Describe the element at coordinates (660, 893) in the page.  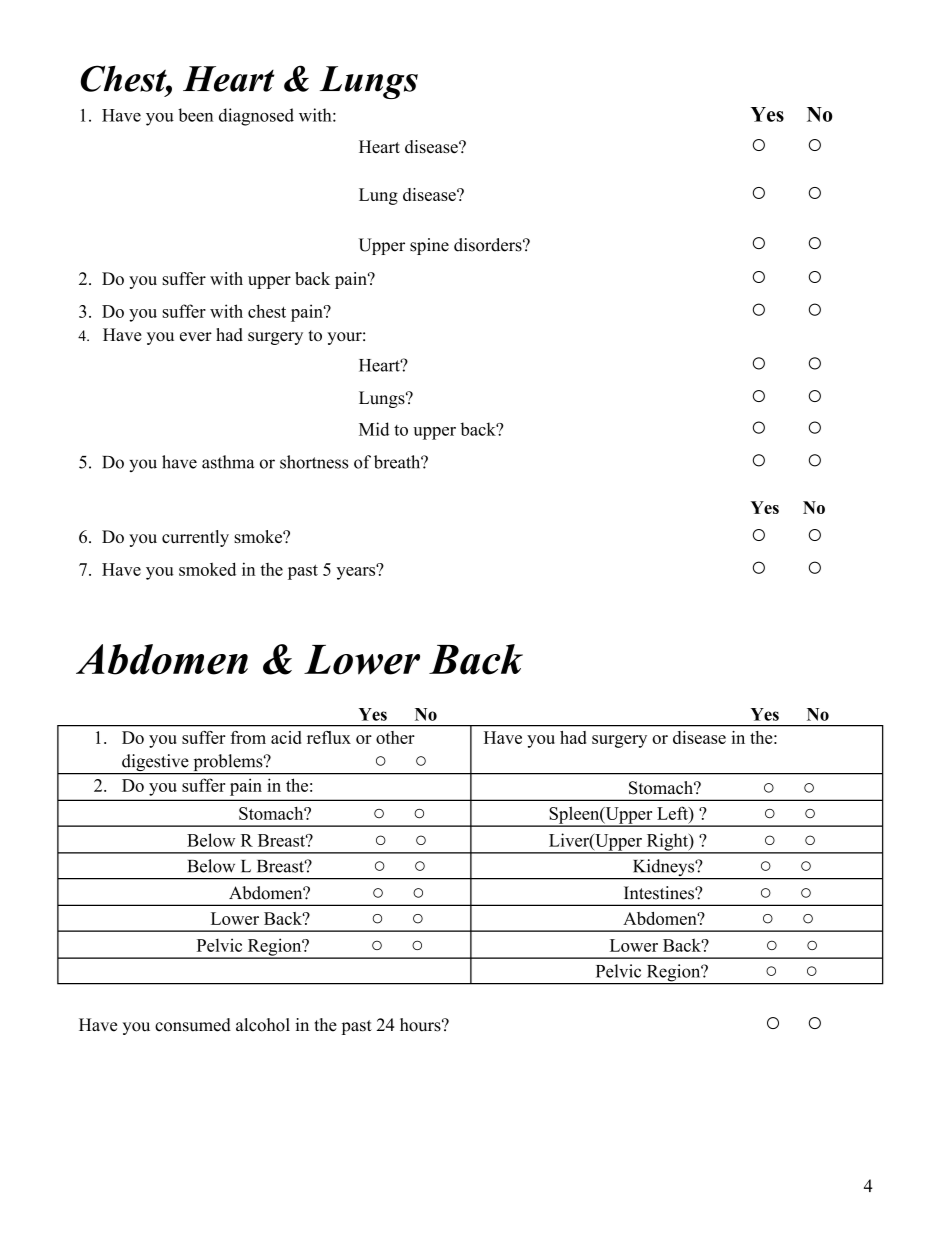
I see `Intestines` at that location.
